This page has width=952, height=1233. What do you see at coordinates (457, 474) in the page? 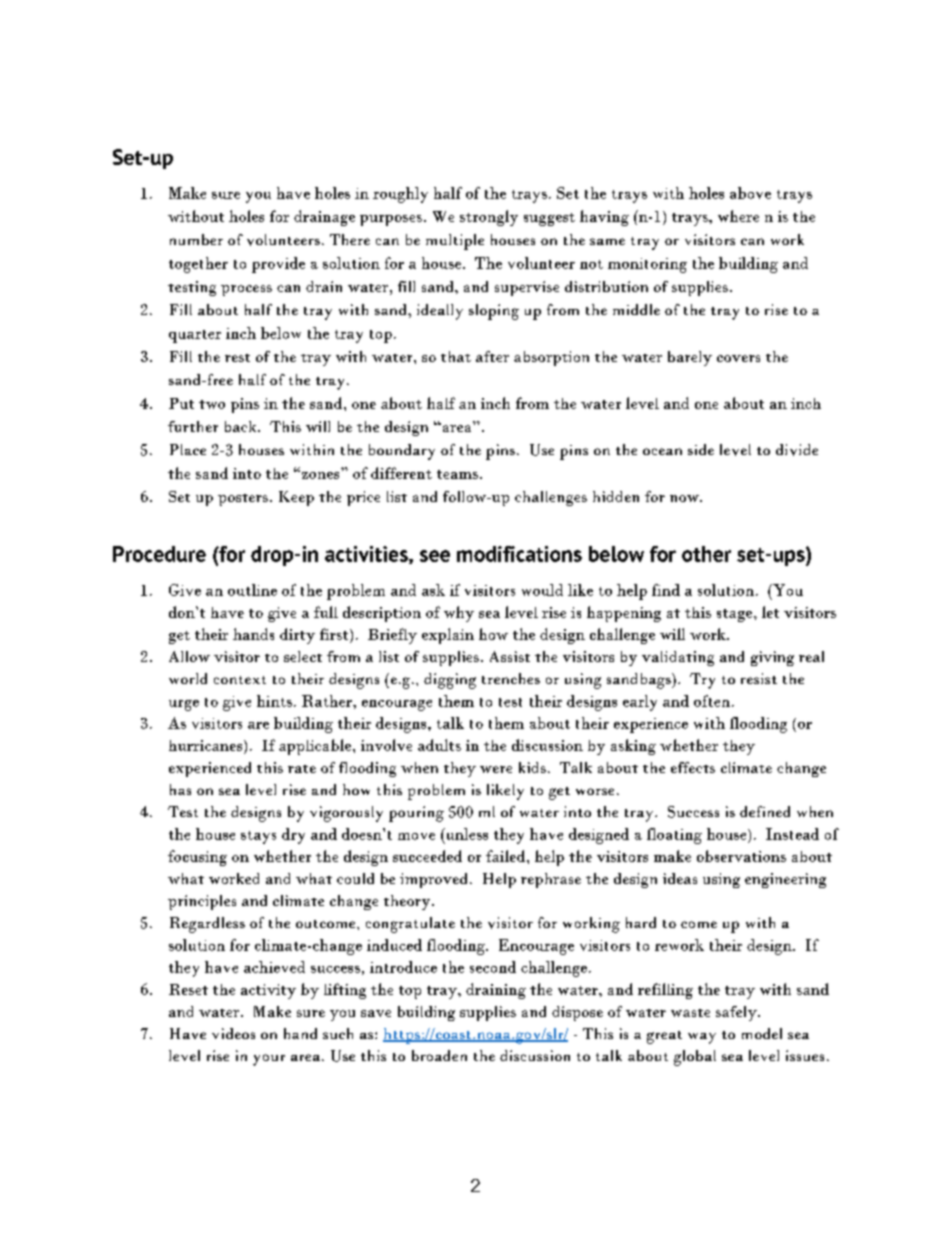
I see `teams` at bounding box center [457, 474].
